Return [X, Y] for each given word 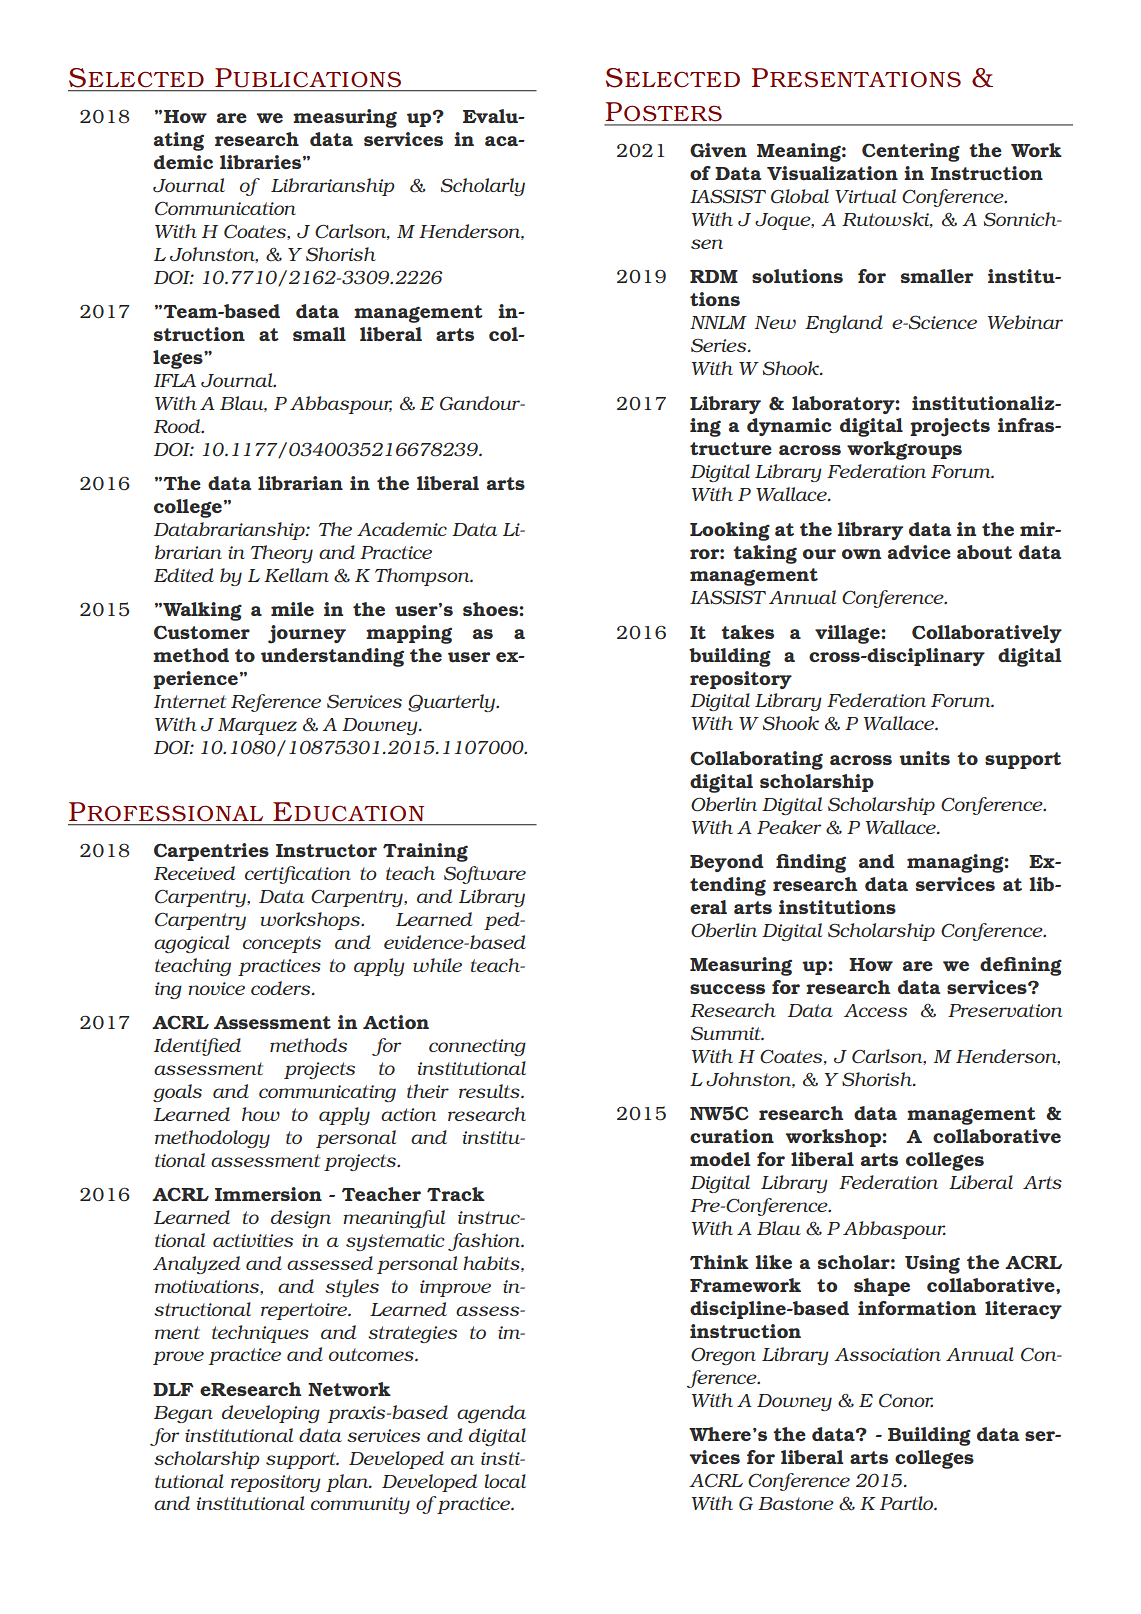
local [505, 1481]
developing [271, 1414]
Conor [906, 1400]
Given [718, 150]
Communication [225, 208]
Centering [911, 152]
